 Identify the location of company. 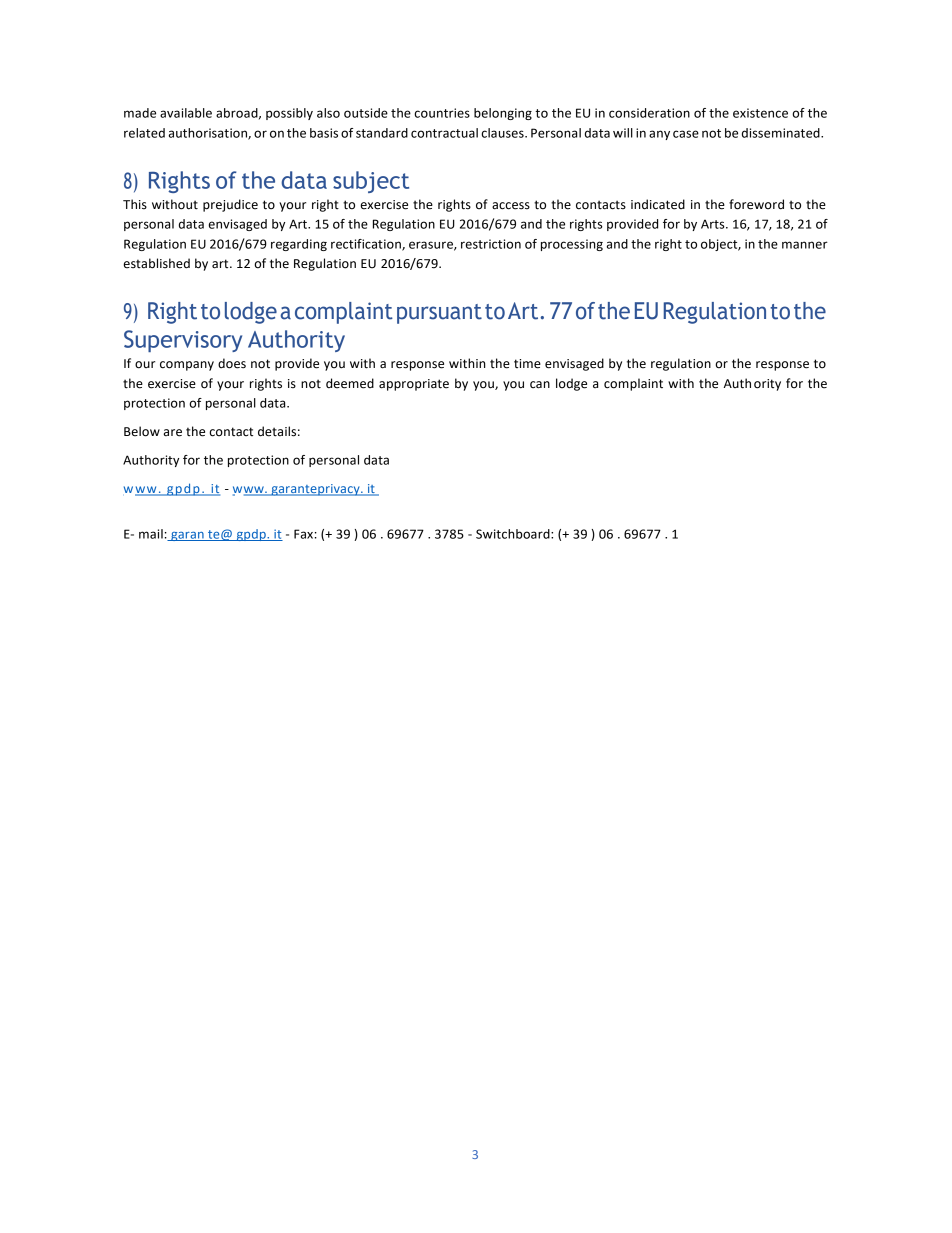
(187, 366).
